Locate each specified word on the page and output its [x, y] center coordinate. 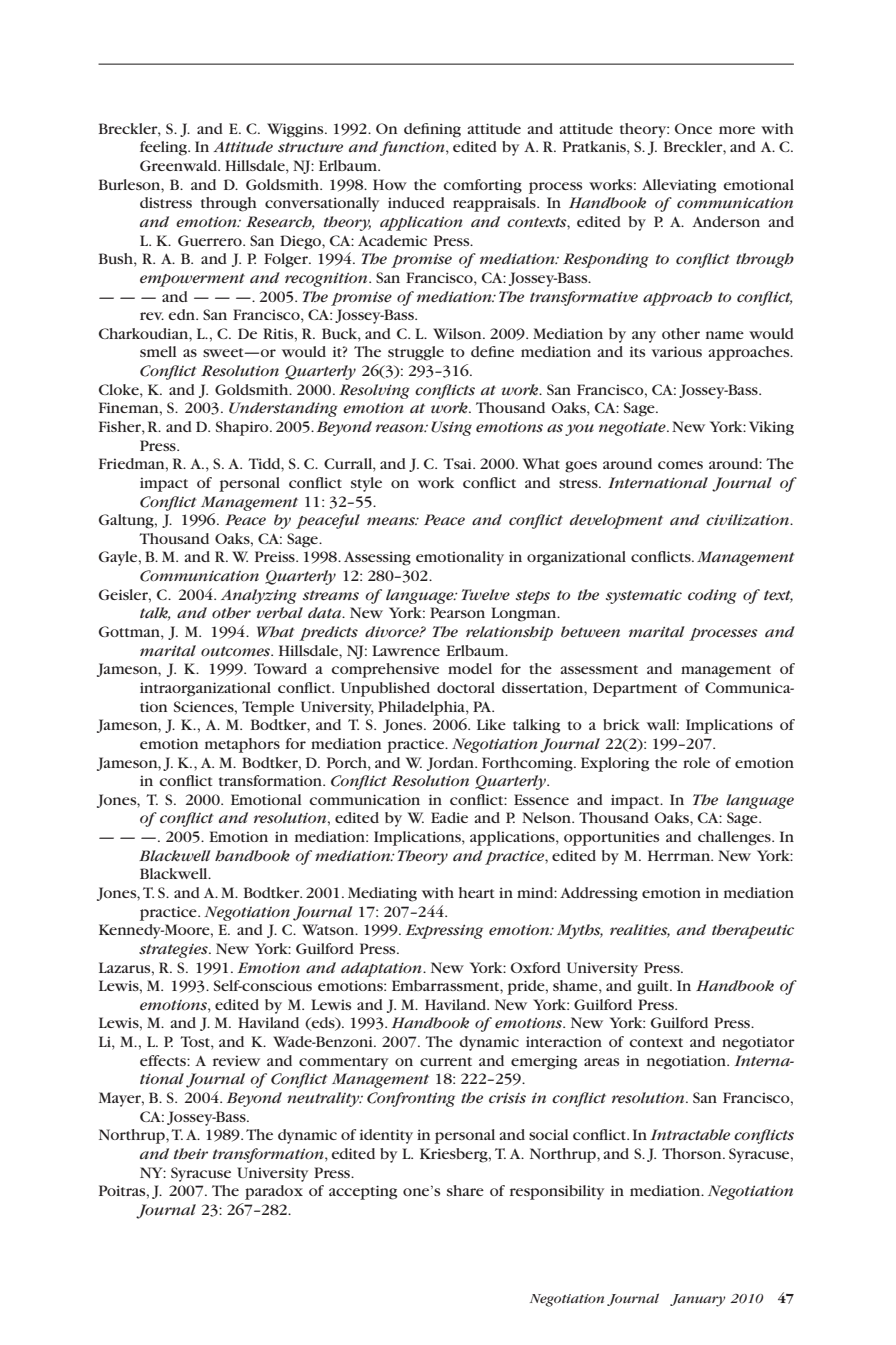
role [696, 762]
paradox [274, 1192]
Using [451, 428]
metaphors [242, 745]
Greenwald [179, 165]
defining [432, 130]
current [446, 1061]
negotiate [633, 428]
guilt [654, 987]
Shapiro [243, 428]
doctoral [466, 687]
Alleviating [679, 186]
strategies [174, 951]
